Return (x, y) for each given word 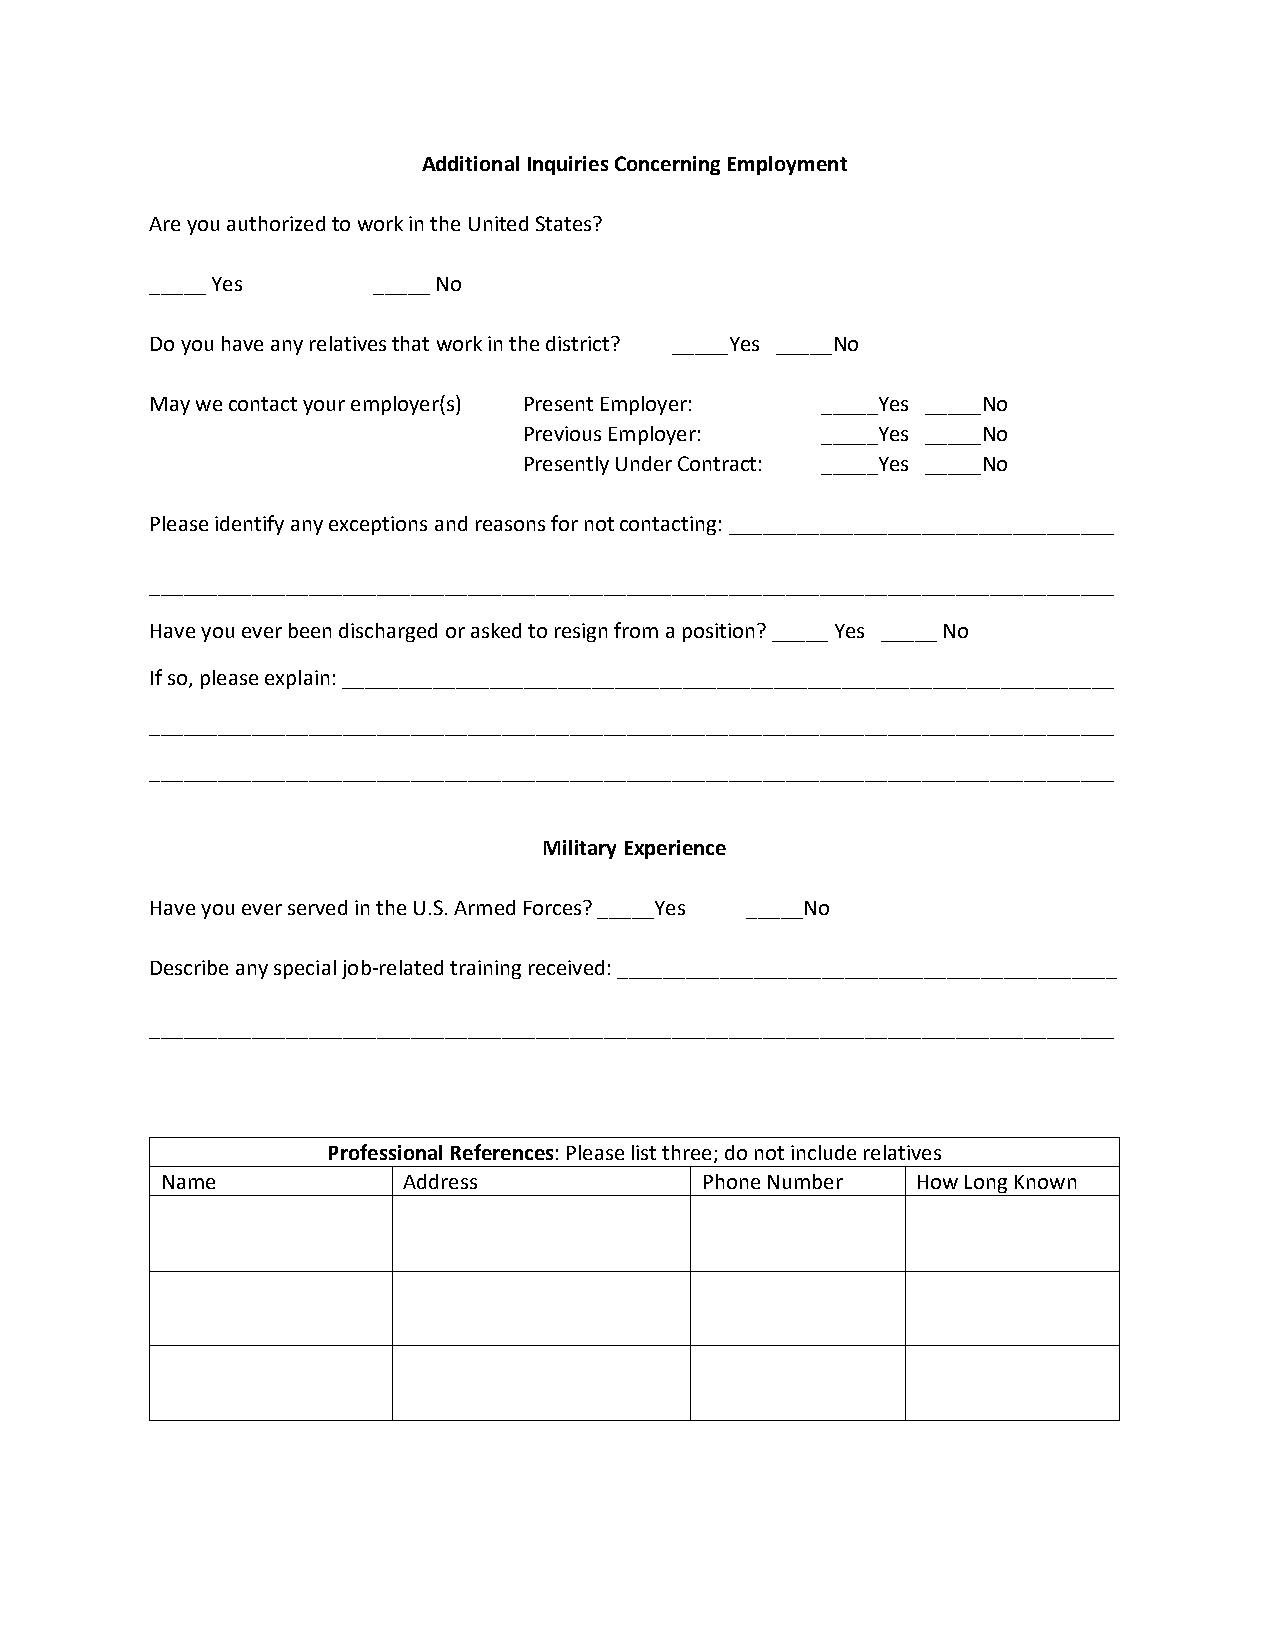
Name (189, 1182)
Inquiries (568, 165)
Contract (717, 463)
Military (580, 849)
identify (249, 525)
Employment (787, 165)
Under (644, 463)
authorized (276, 223)
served (317, 907)
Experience (675, 849)
